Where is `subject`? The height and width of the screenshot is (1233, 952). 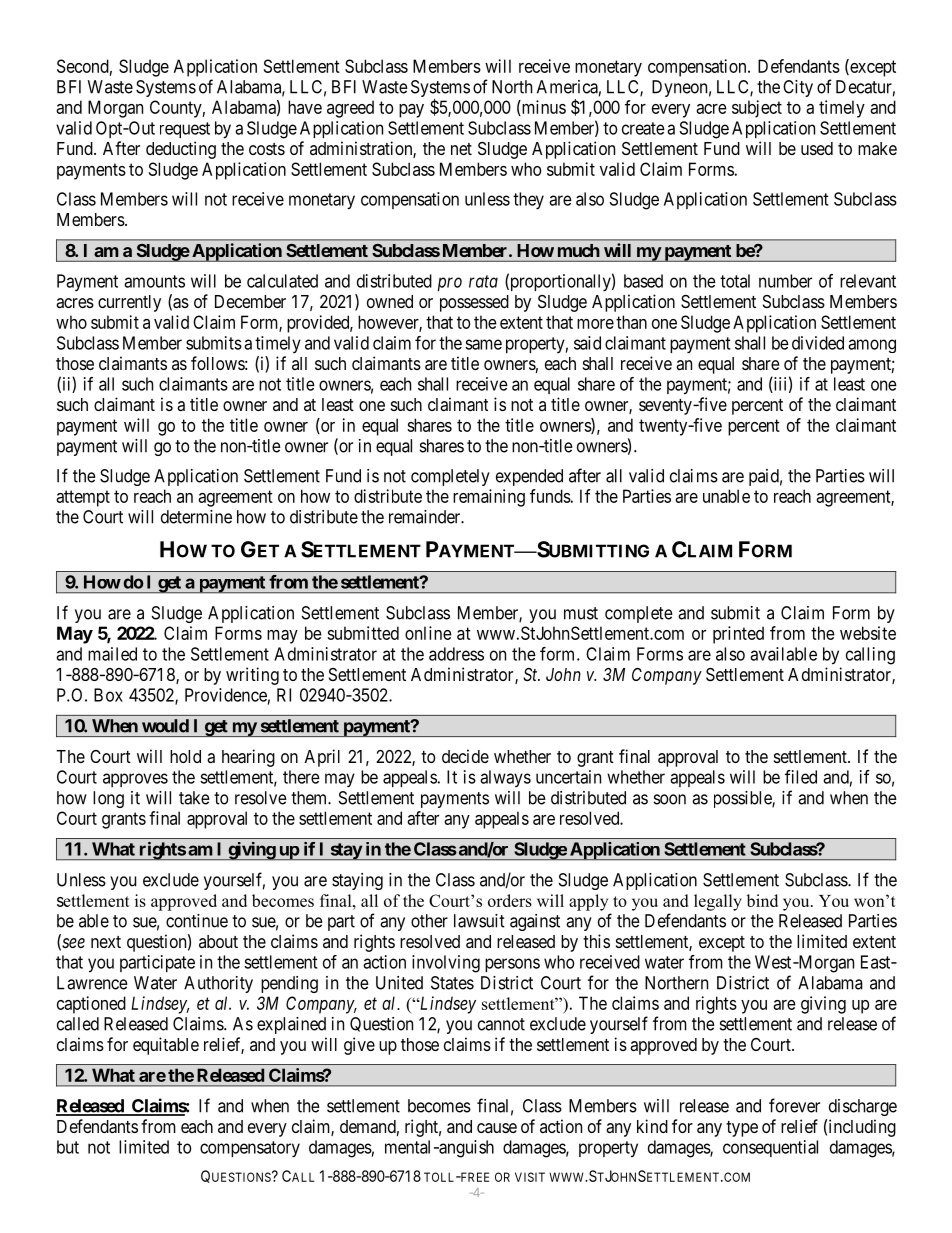 subject is located at coordinates (757, 109).
